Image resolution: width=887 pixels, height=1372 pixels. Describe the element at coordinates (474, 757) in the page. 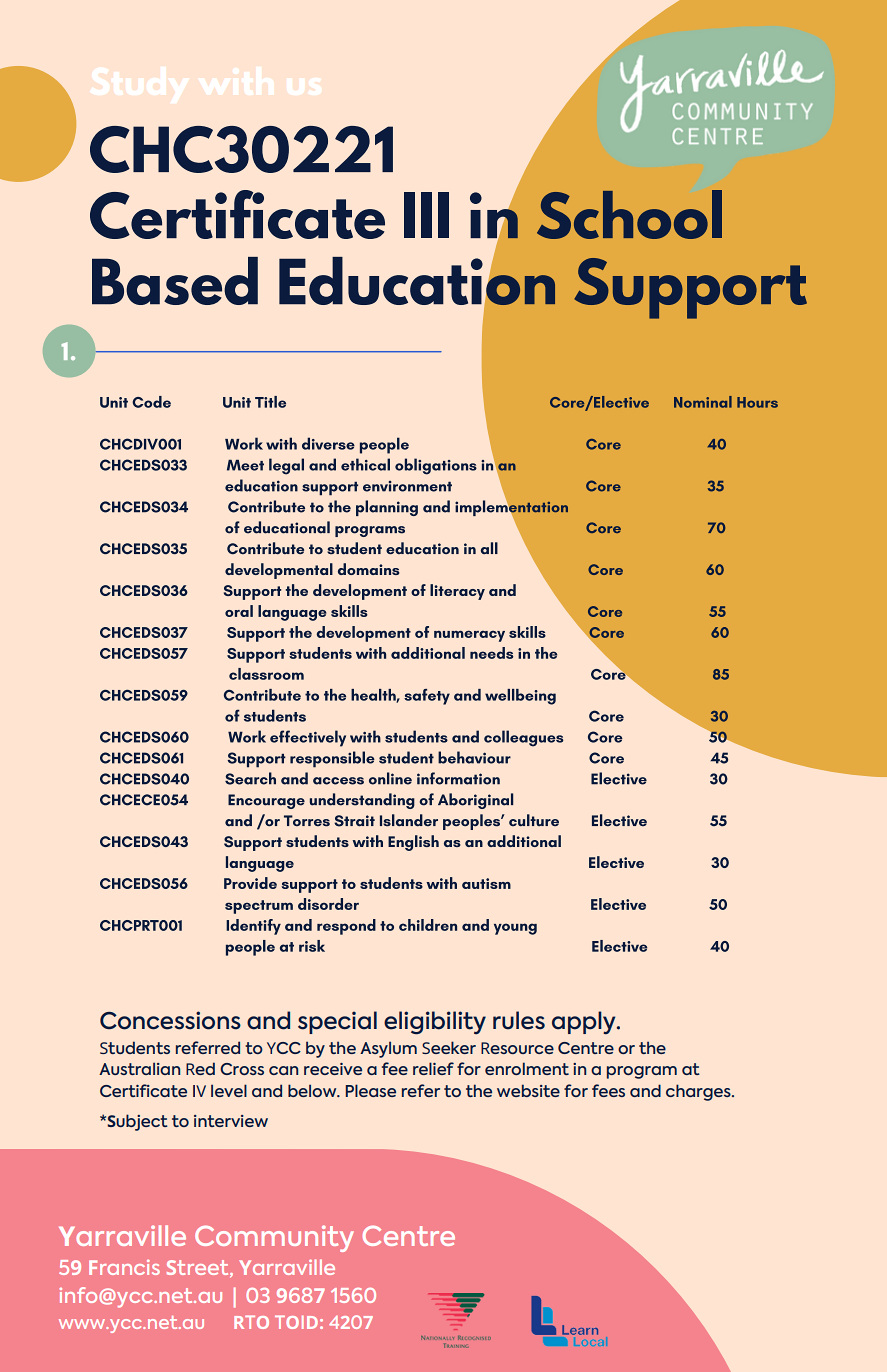

I see `behaviour` at that location.
